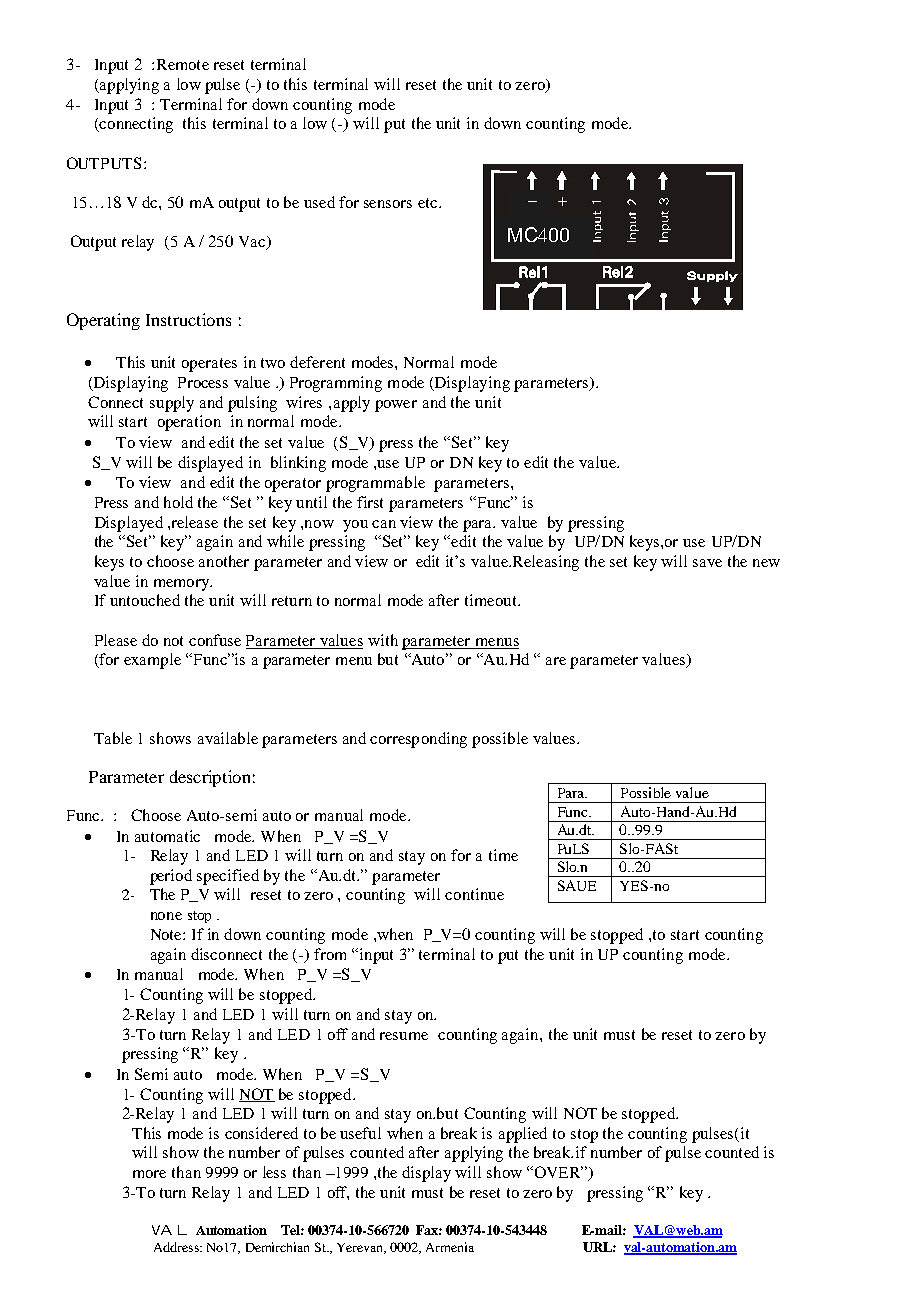  I want to click on sensors, so click(388, 204).
